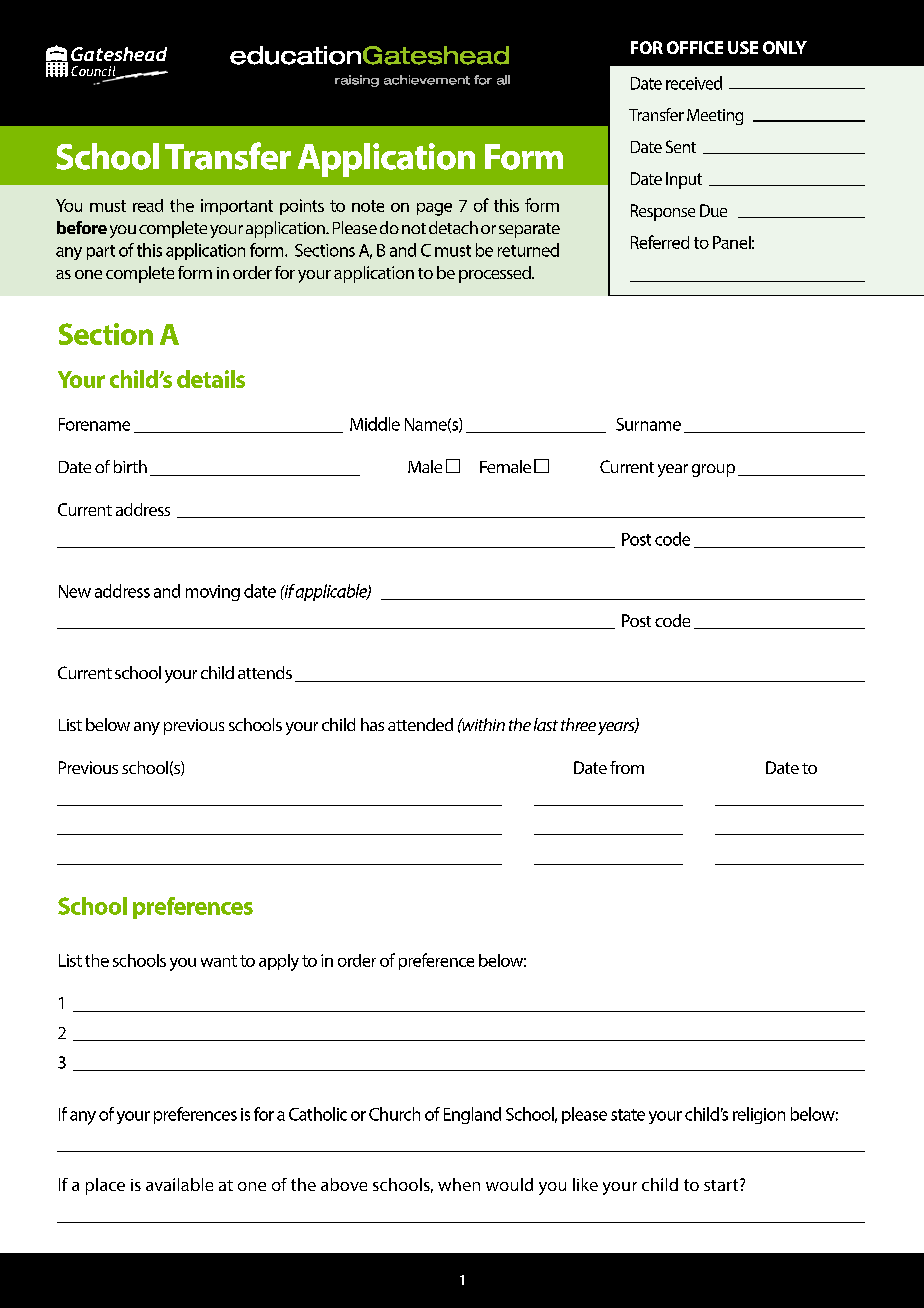  I want to click on when, so click(459, 1184).
